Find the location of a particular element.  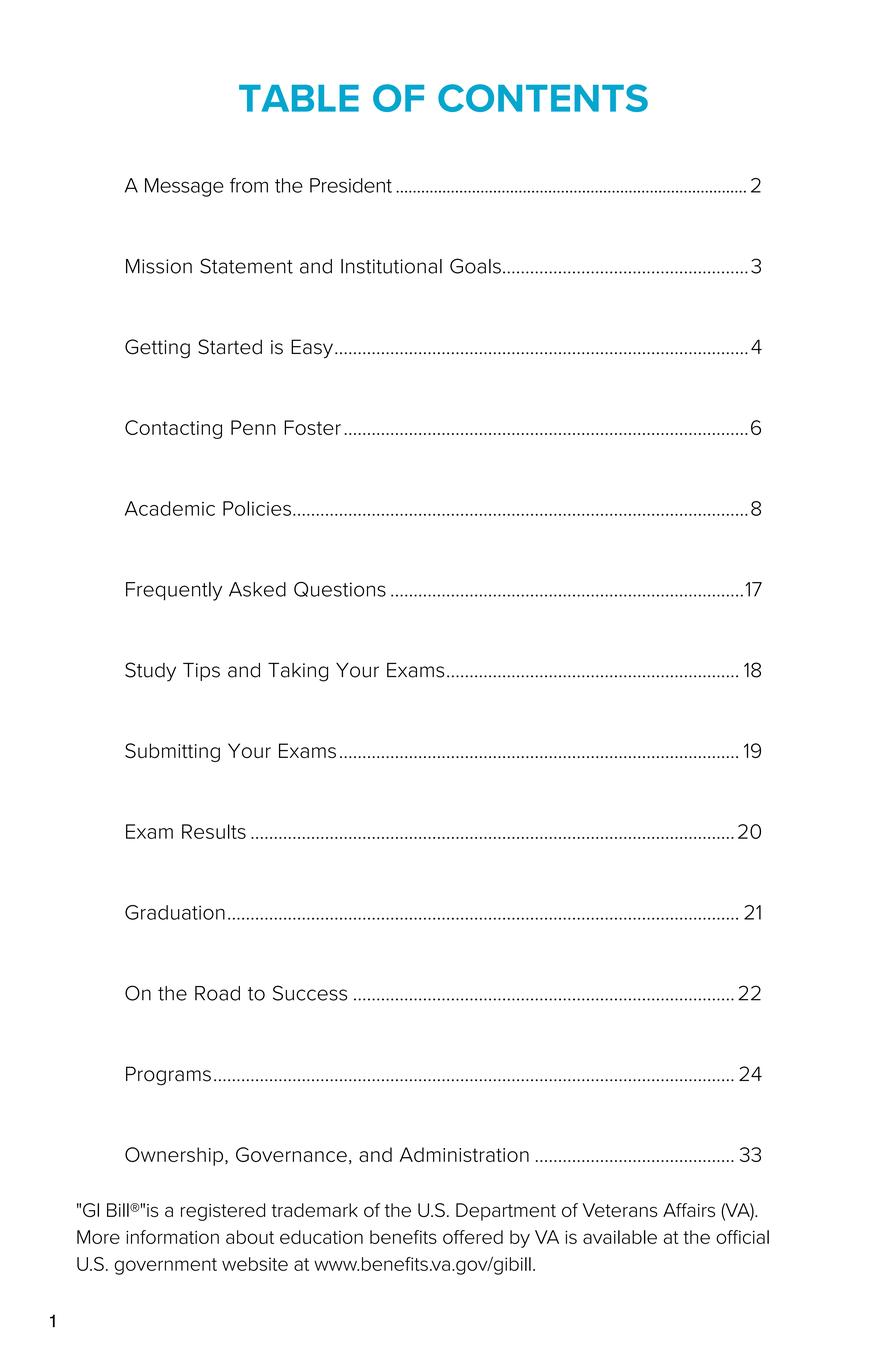

Institutional is located at coordinates (391, 266).
